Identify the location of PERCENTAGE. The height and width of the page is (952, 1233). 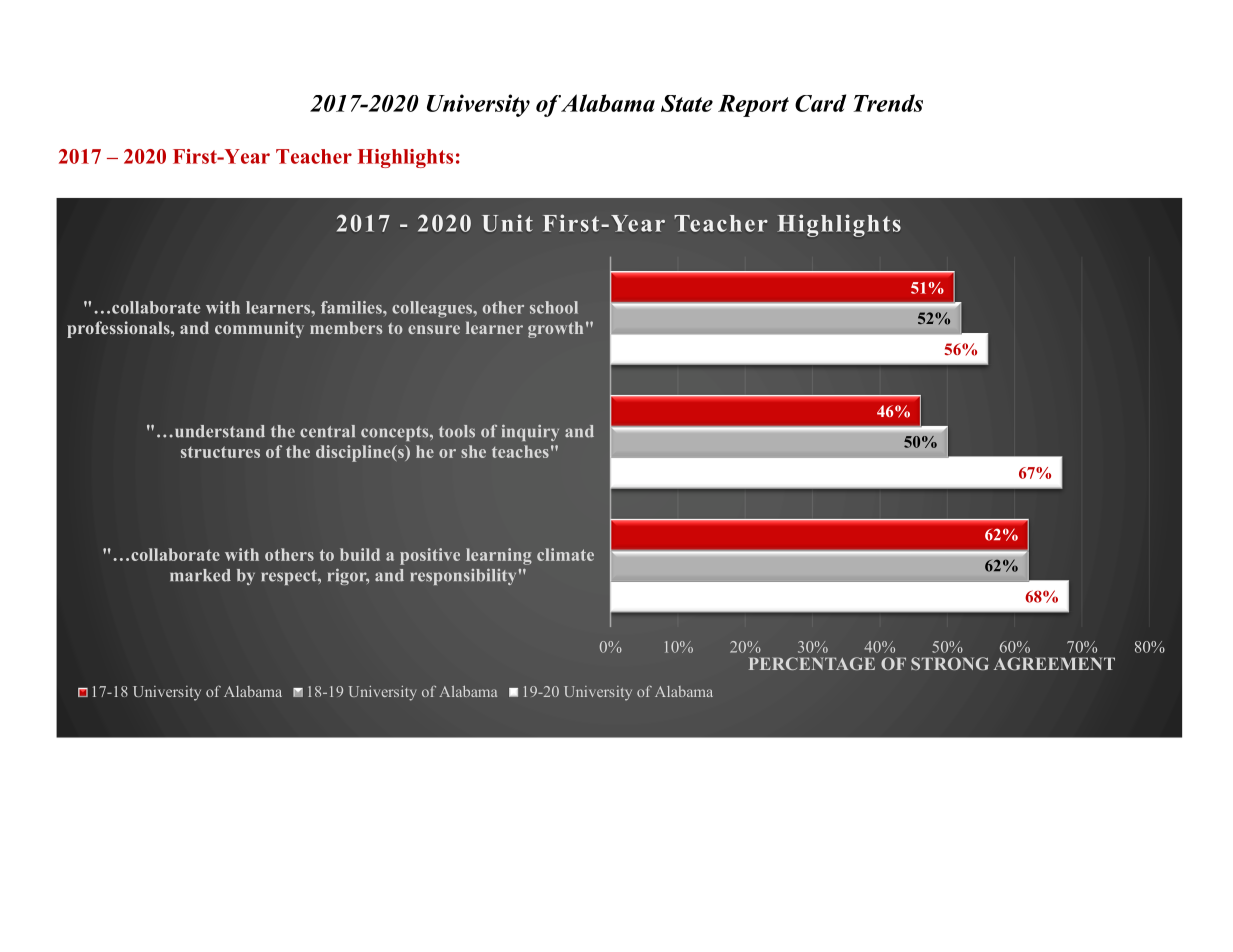
(812, 663).
